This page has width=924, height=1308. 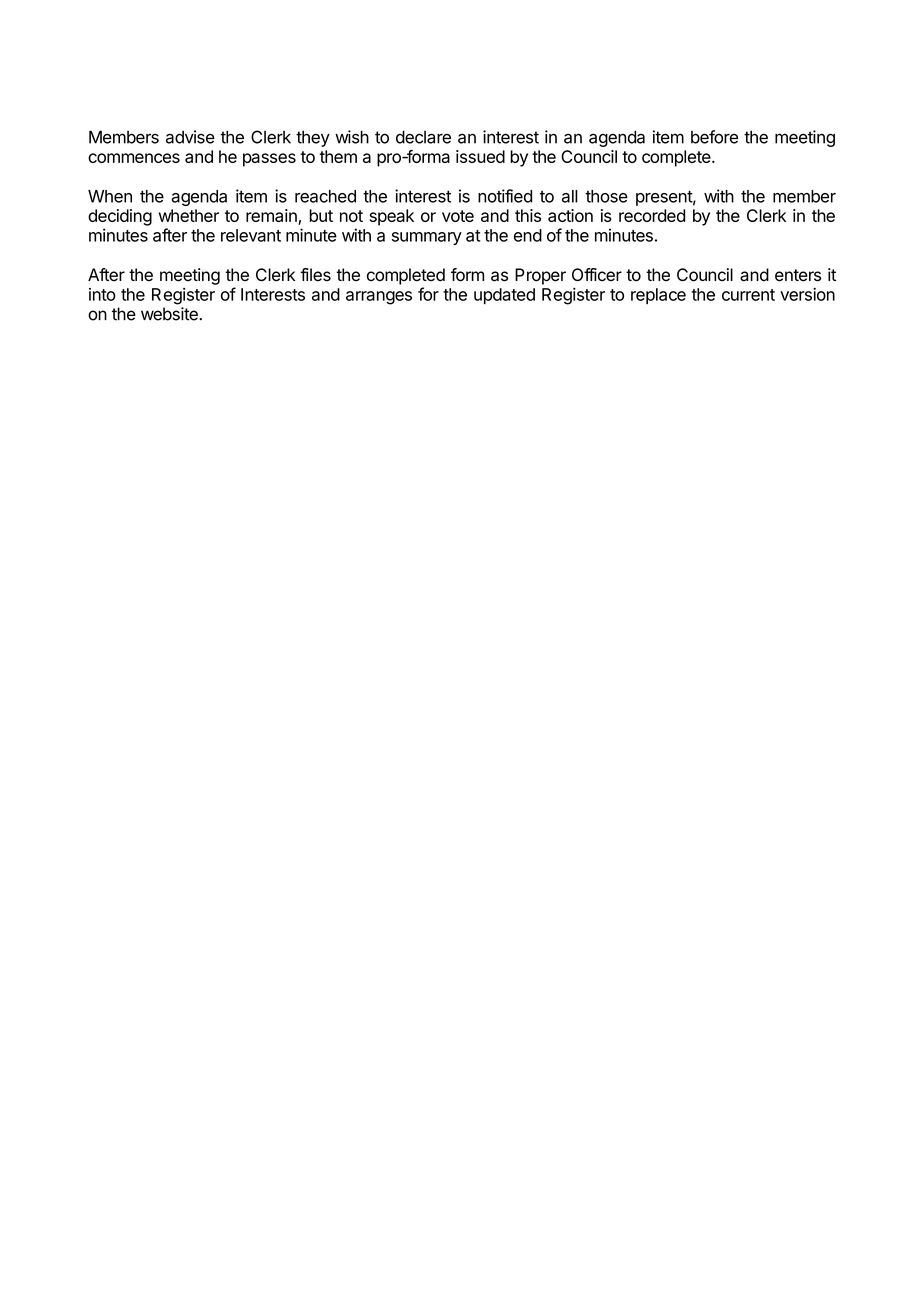 What do you see at coordinates (170, 314) in the page?
I see `website` at bounding box center [170, 314].
